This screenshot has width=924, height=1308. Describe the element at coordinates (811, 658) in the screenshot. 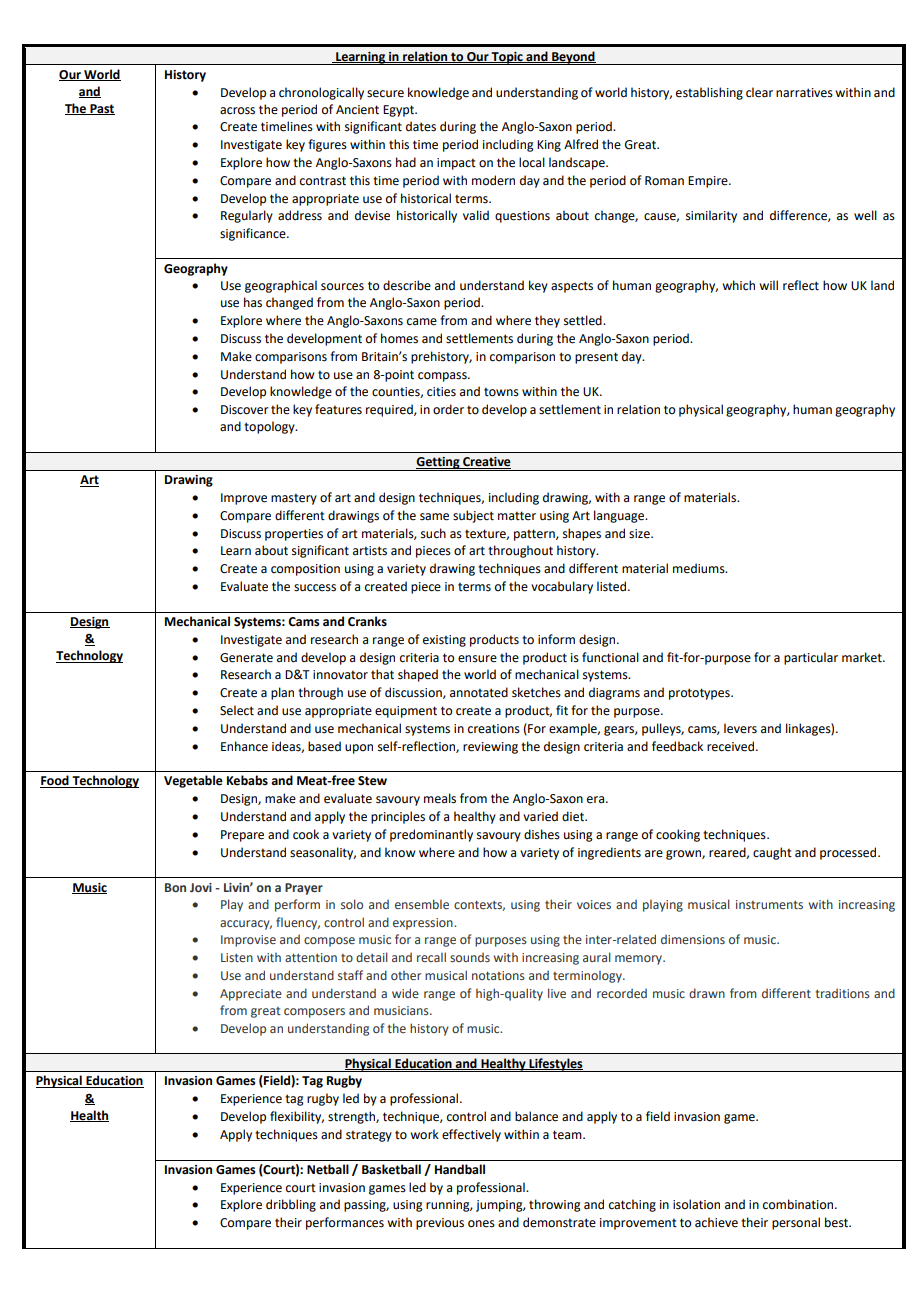

I see `particular` at that location.
